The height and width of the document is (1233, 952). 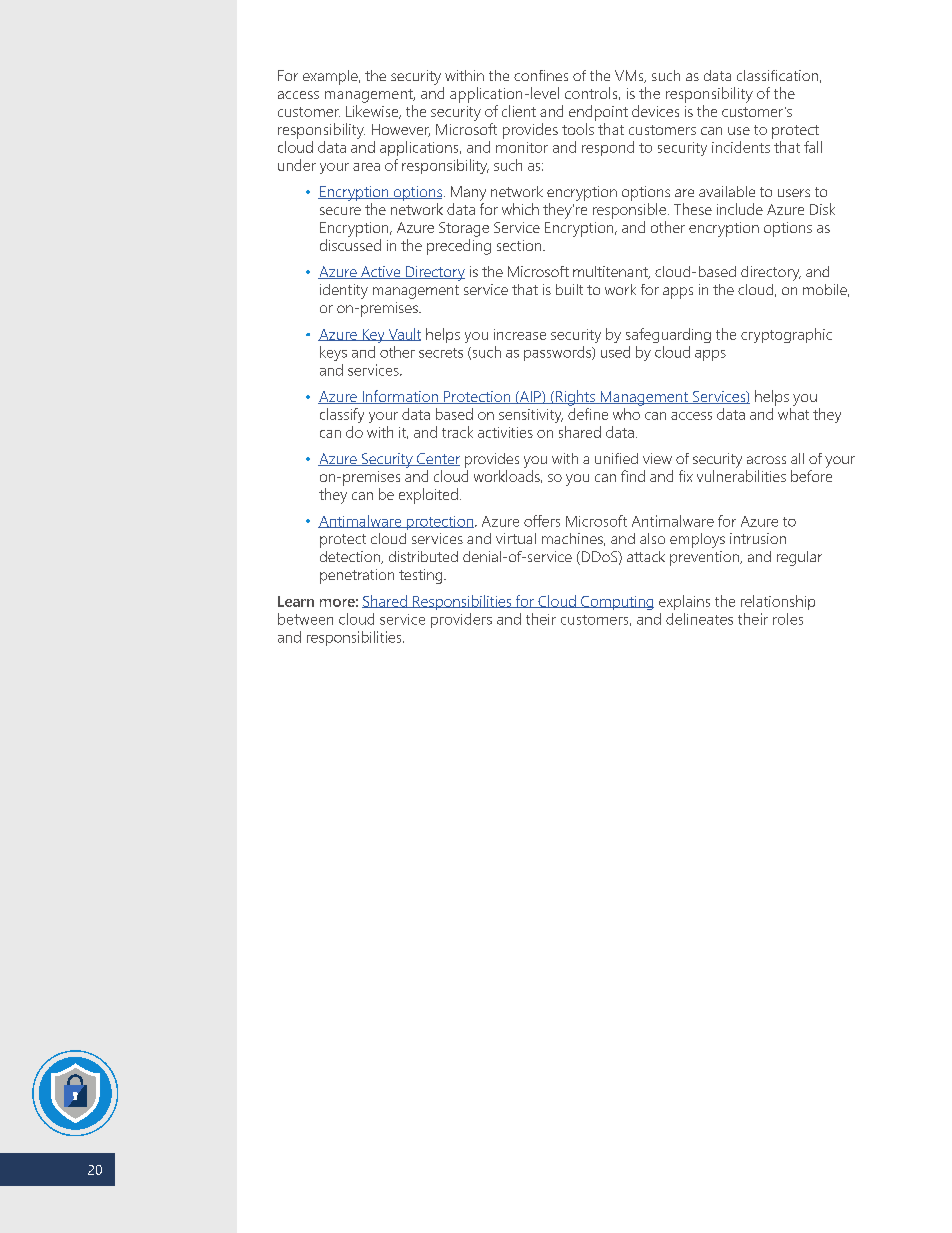 What do you see at coordinates (333, 353) in the document?
I see `keys` at bounding box center [333, 353].
